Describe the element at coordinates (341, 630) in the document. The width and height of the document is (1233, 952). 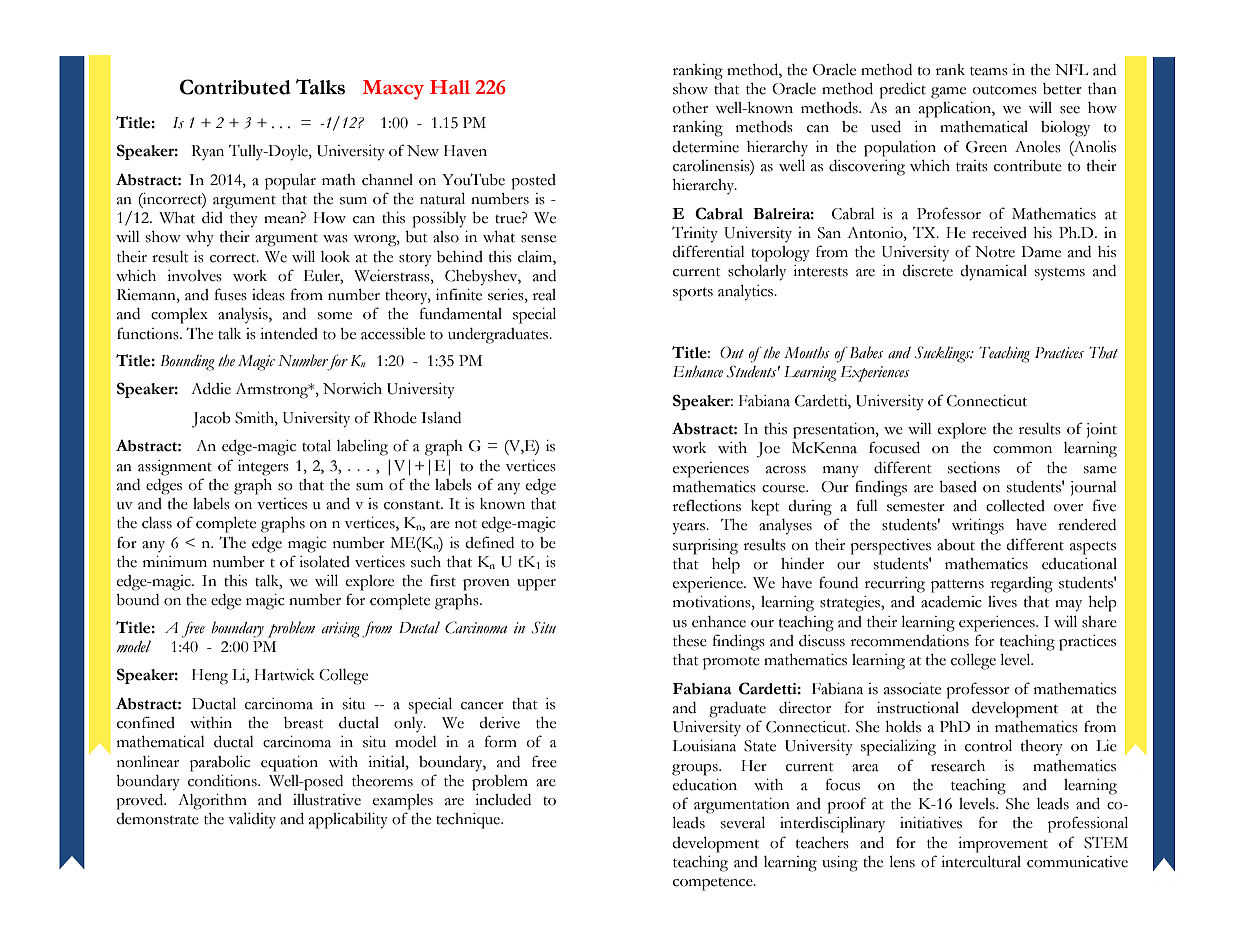
I see `arising` at that location.
